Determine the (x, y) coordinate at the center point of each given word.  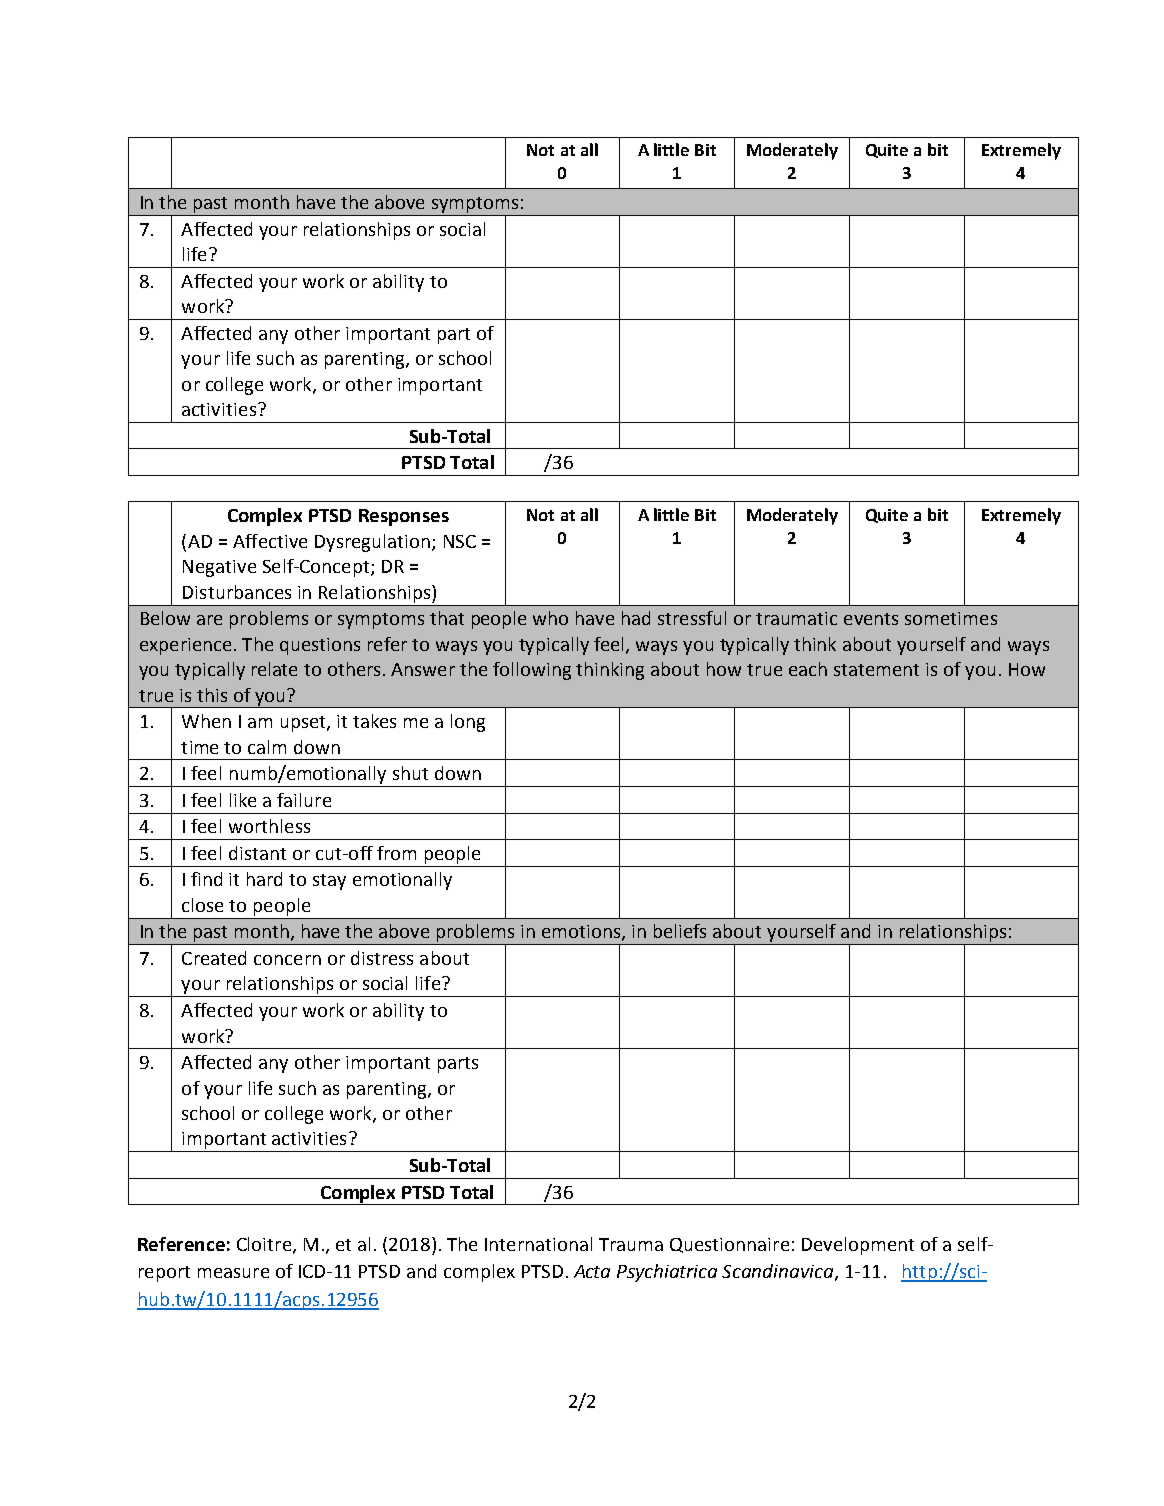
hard (264, 879)
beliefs (680, 931)
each (808, 669)
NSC (460, 541)
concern (287, 960)
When (206, 721)
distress (382, 958)
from (396, 853)
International (538, 1244)
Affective (270, 541)
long (468, 723)
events (871, 619)
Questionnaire (729, 1245)
